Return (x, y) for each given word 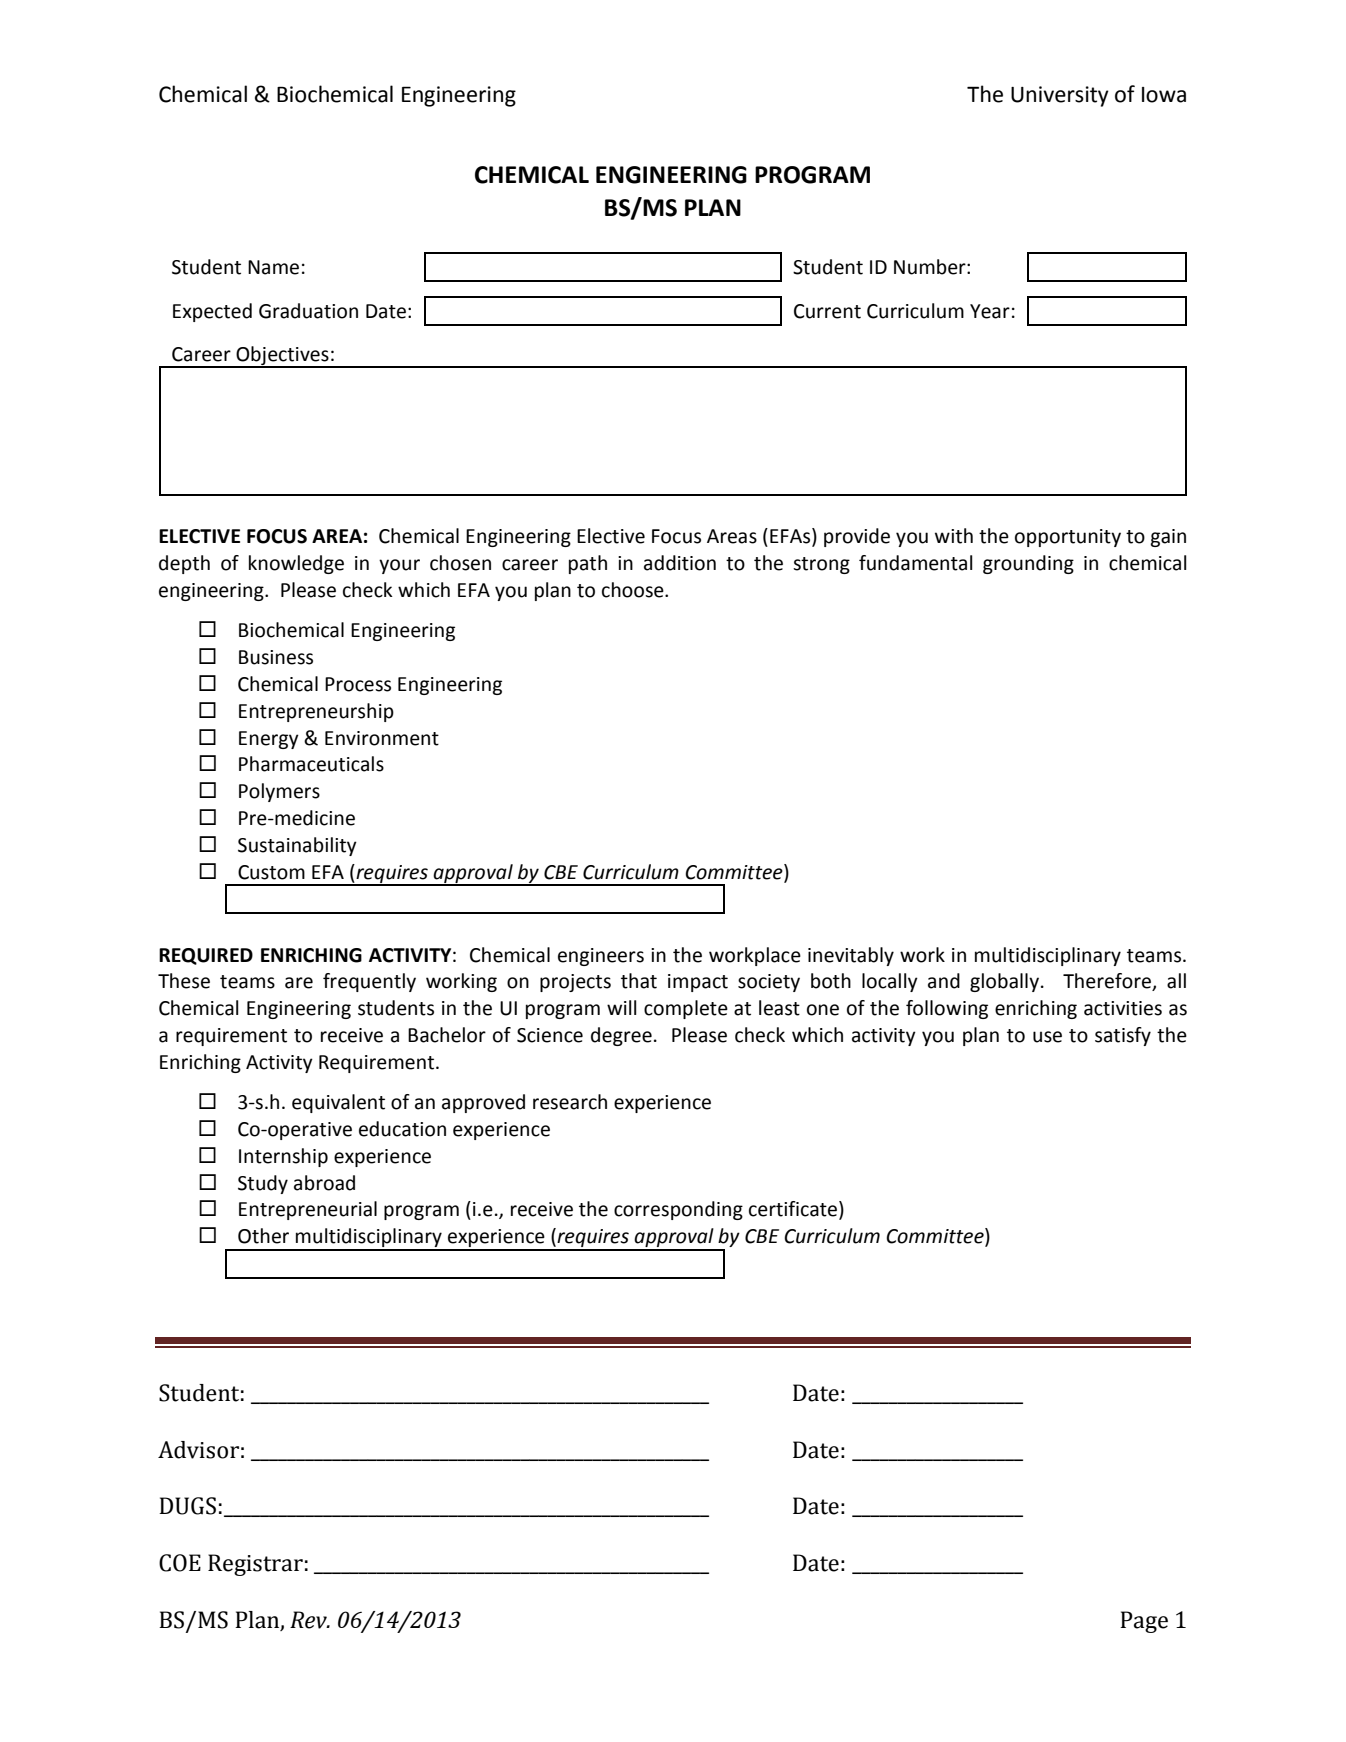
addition (680, 563)
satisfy (1123, 1036)
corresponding (678, 1210)
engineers (601, 957)
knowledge (296, 564)
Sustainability (297, 846)
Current (827, 311)
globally (1004, 982)
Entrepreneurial (308, 1210)
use (1047, 1037)
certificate (794, 1210)
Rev (309, 1620)
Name (273, 267)
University (1060, 96)
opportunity (1068, 538)
